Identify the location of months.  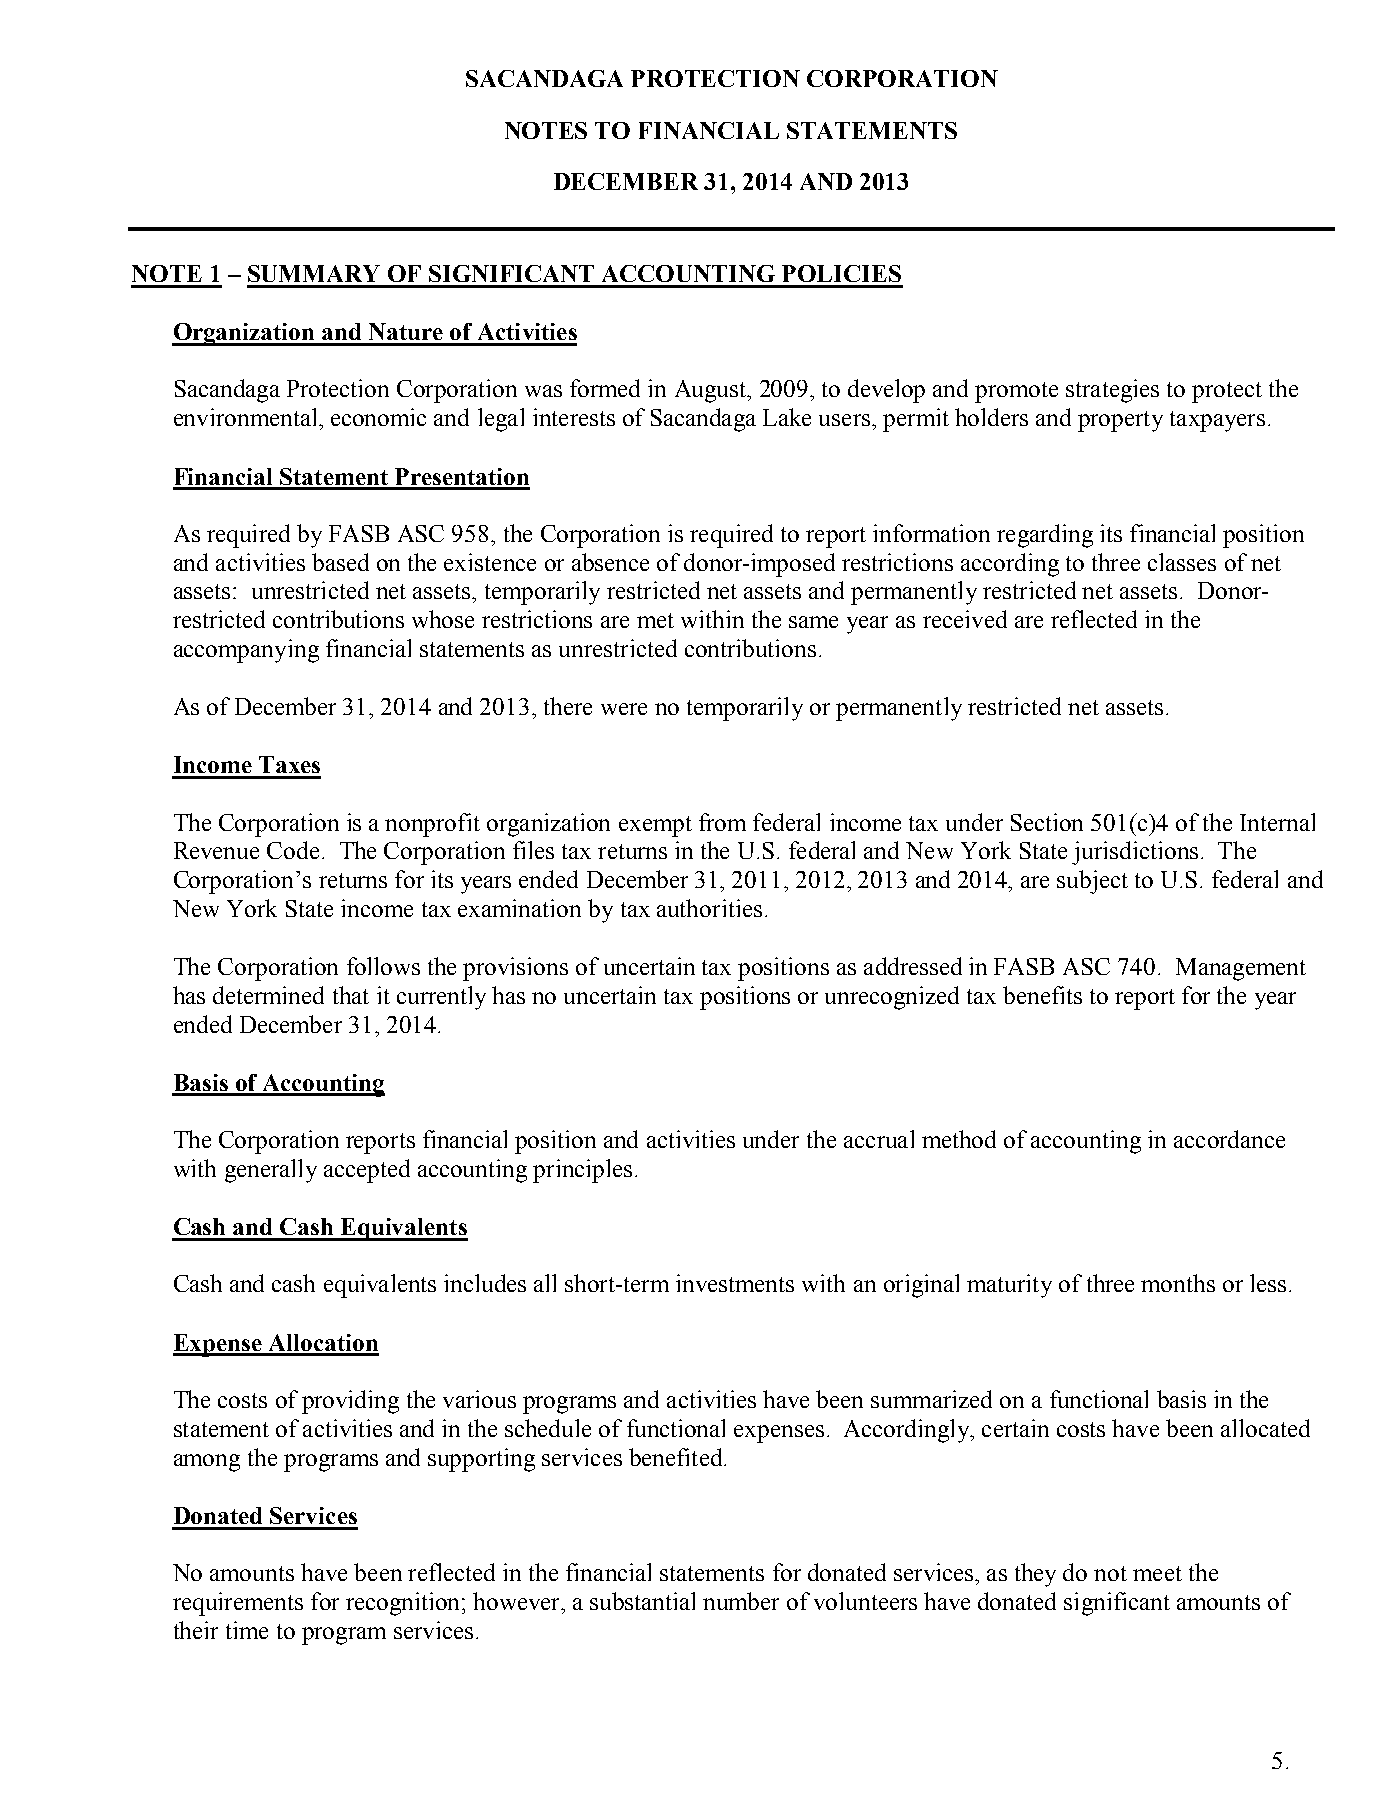
(1178, 1283).
